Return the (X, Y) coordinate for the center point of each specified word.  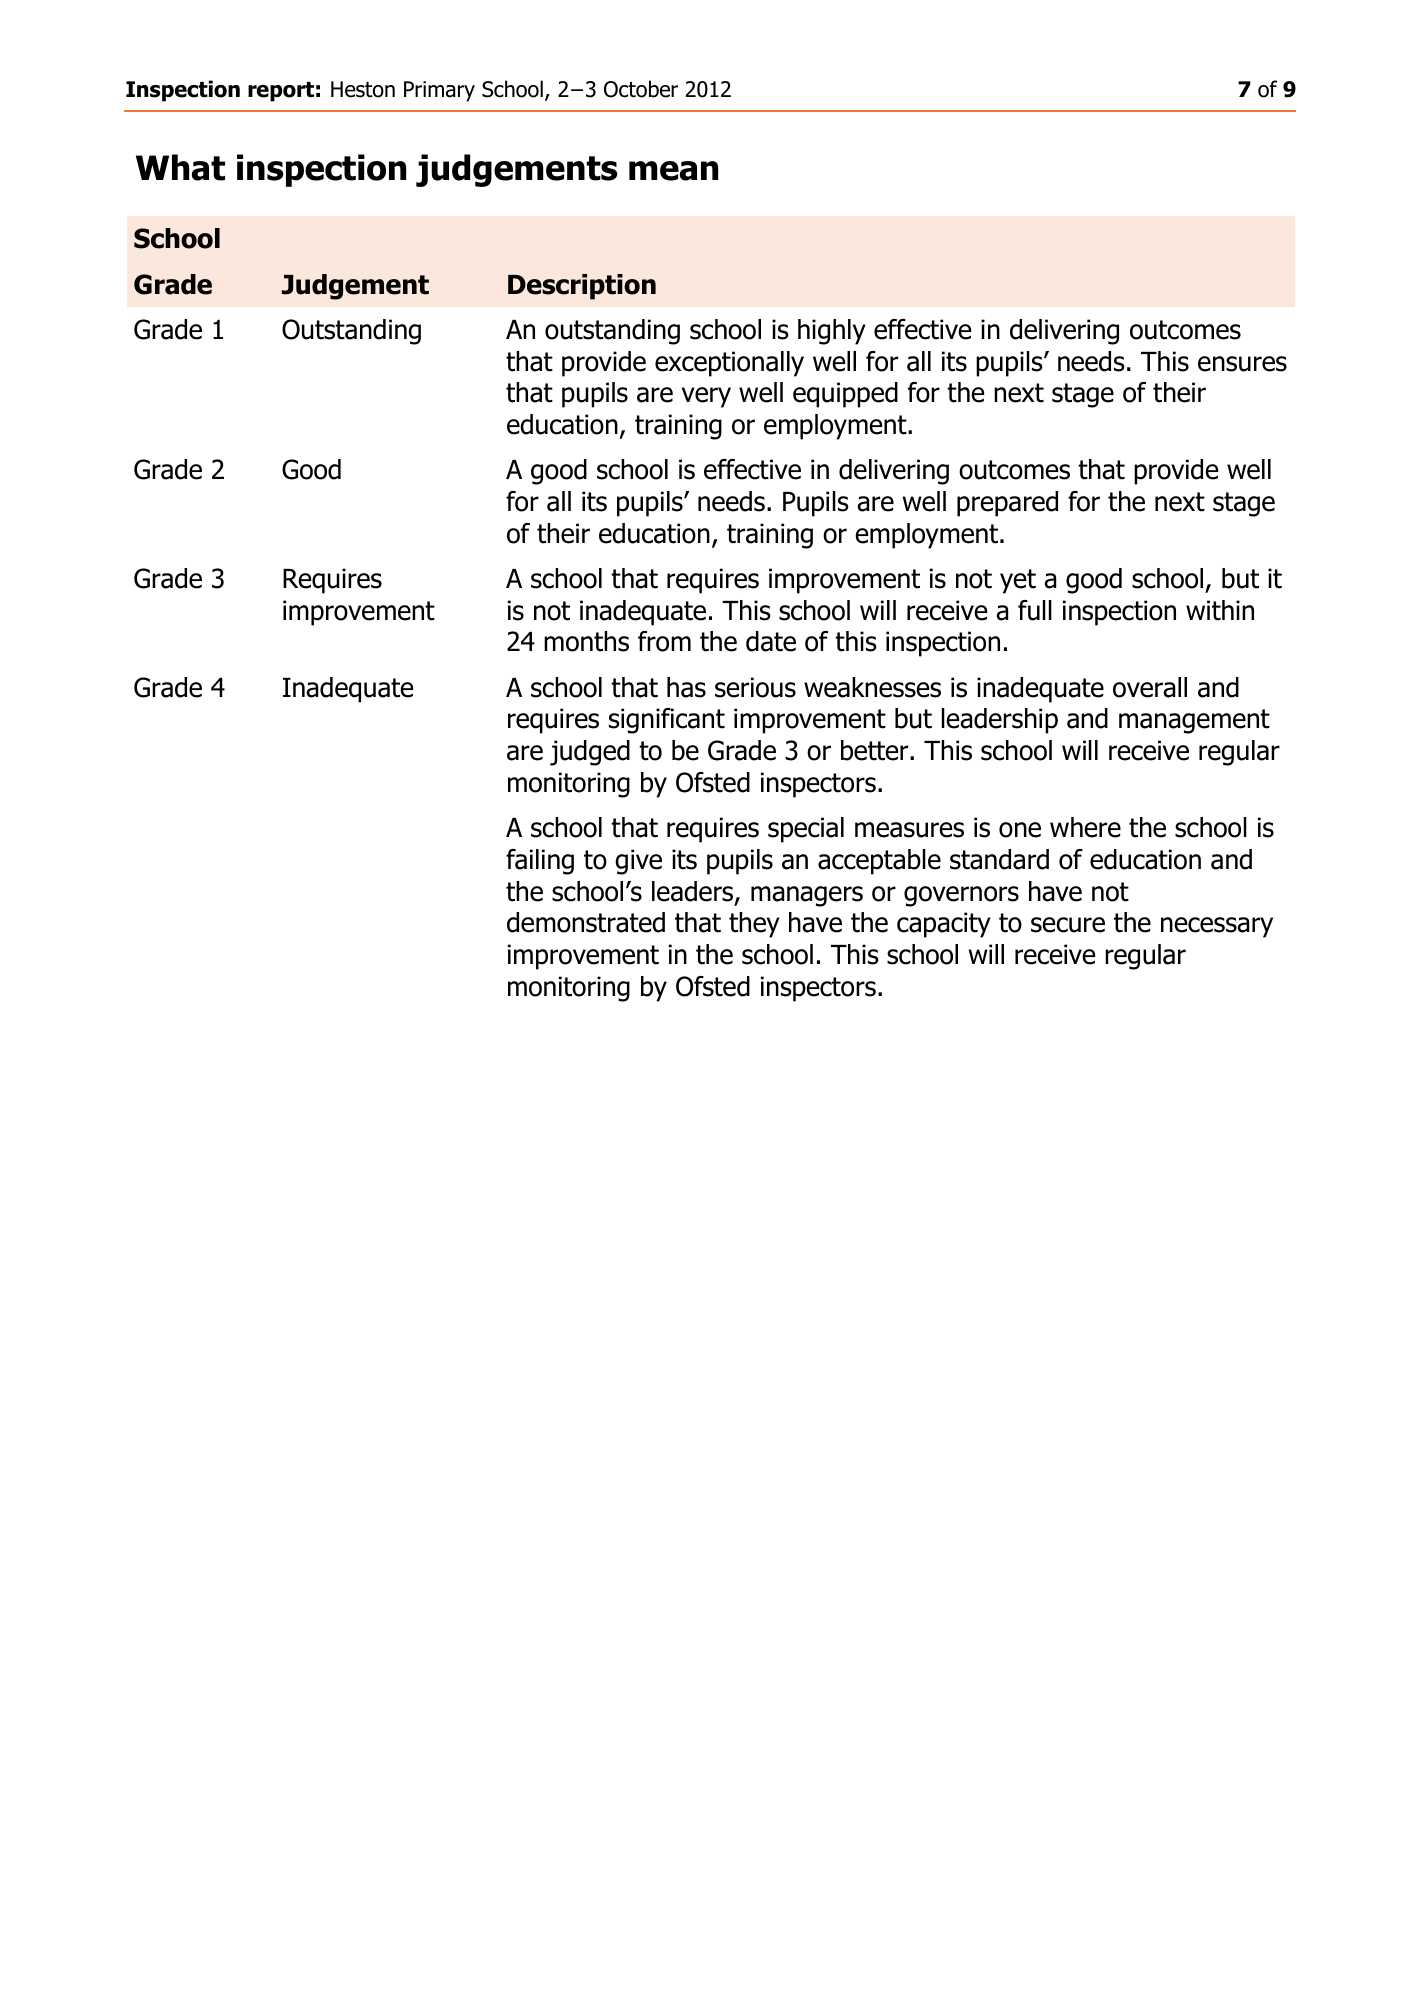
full (1035, 610)
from (664, 641)
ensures (1242, 364)
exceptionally (729, 364)
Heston (363, 89)
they (754, 925)
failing (540, 862)
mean (673, 171)
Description (582, 287)
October (641, 89)
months (586, 641)
